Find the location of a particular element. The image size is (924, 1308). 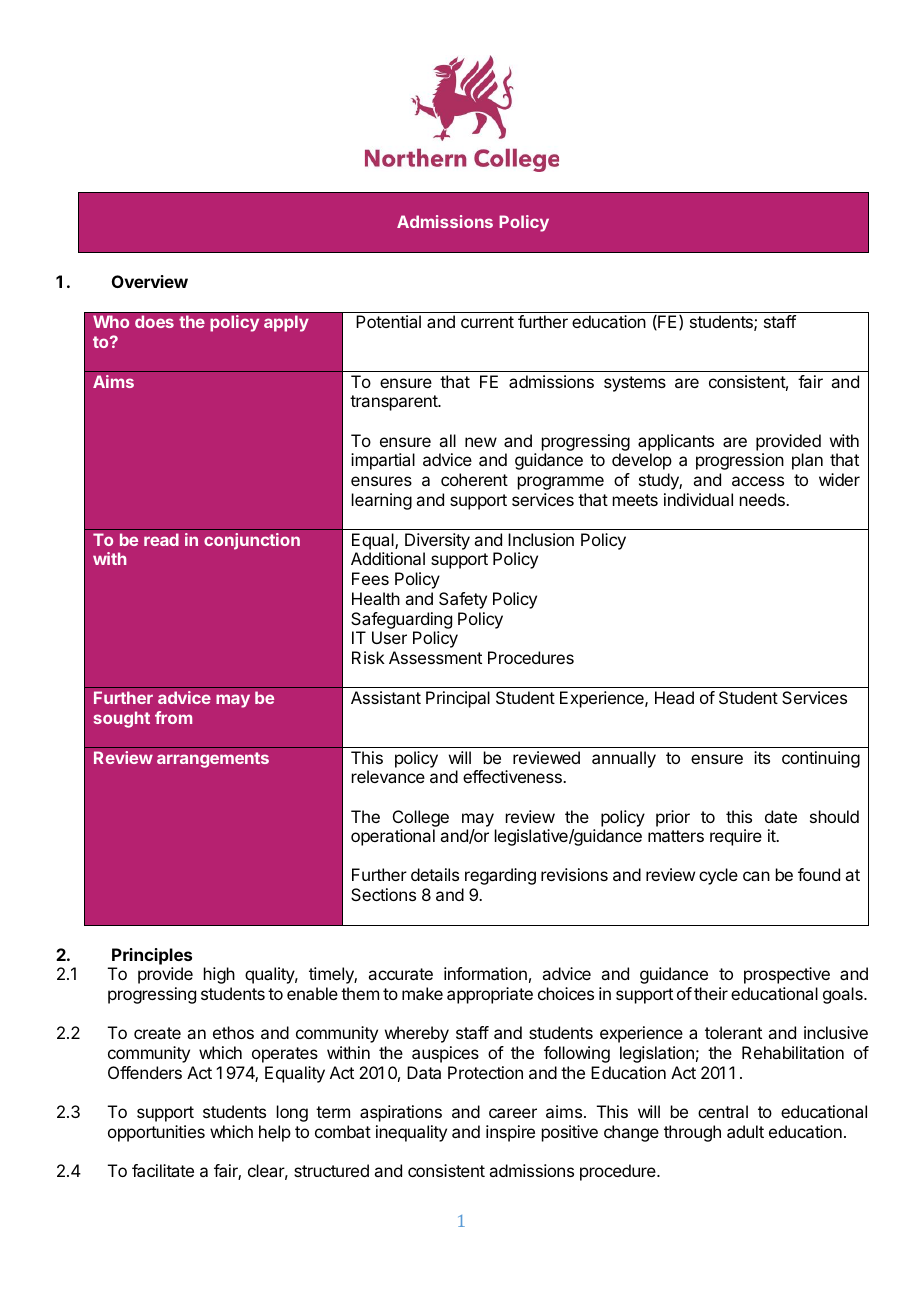

current is located at coordinates (487, 322).
